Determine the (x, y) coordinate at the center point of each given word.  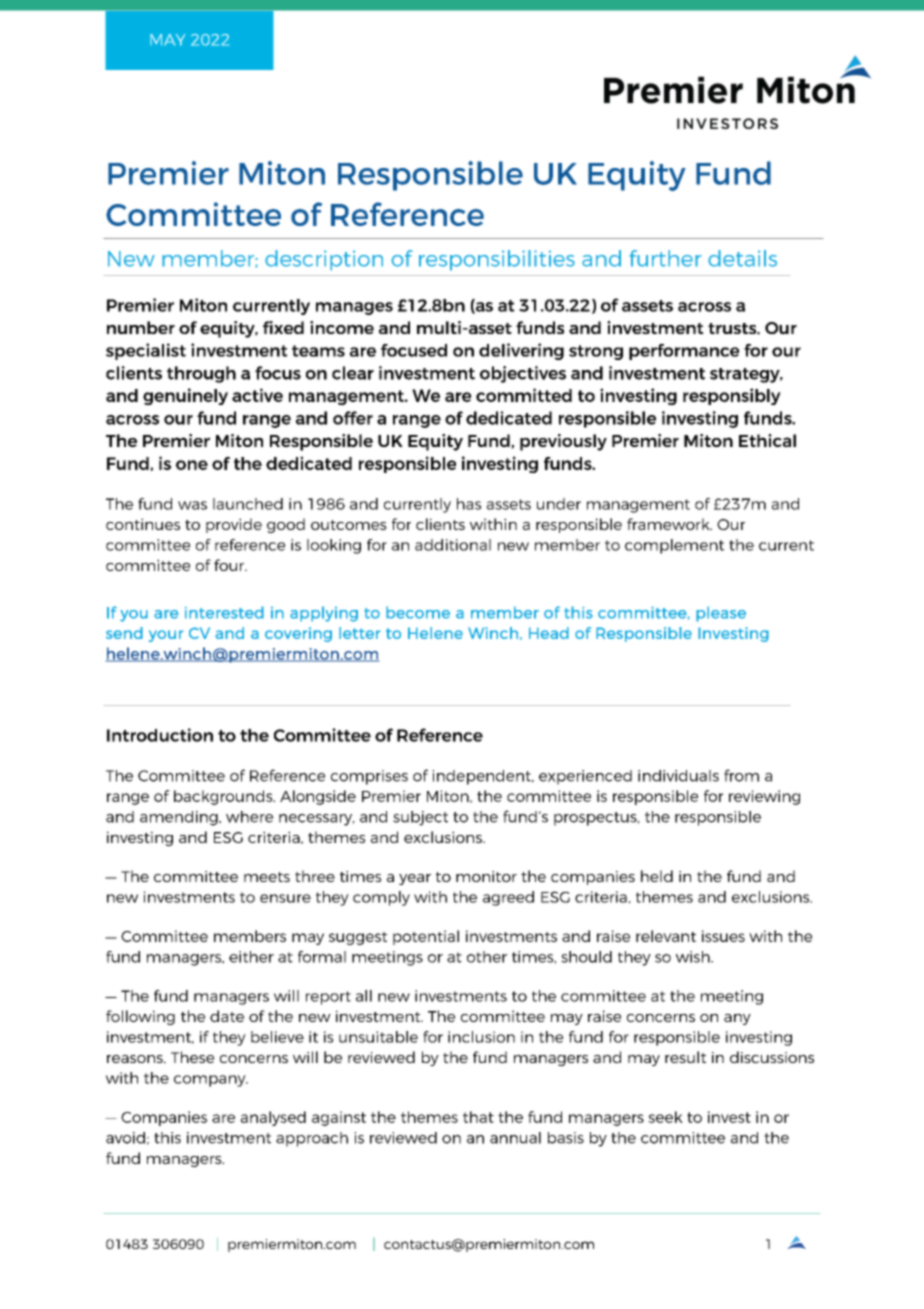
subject (420, 818)
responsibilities (497, 260)
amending (180, 818)
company (211, 1081)
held (657, 876)
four (230, 565)
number (141, 327)
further (665, 258)
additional (453, 545)
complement (674, 546)
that (478, 1117)
